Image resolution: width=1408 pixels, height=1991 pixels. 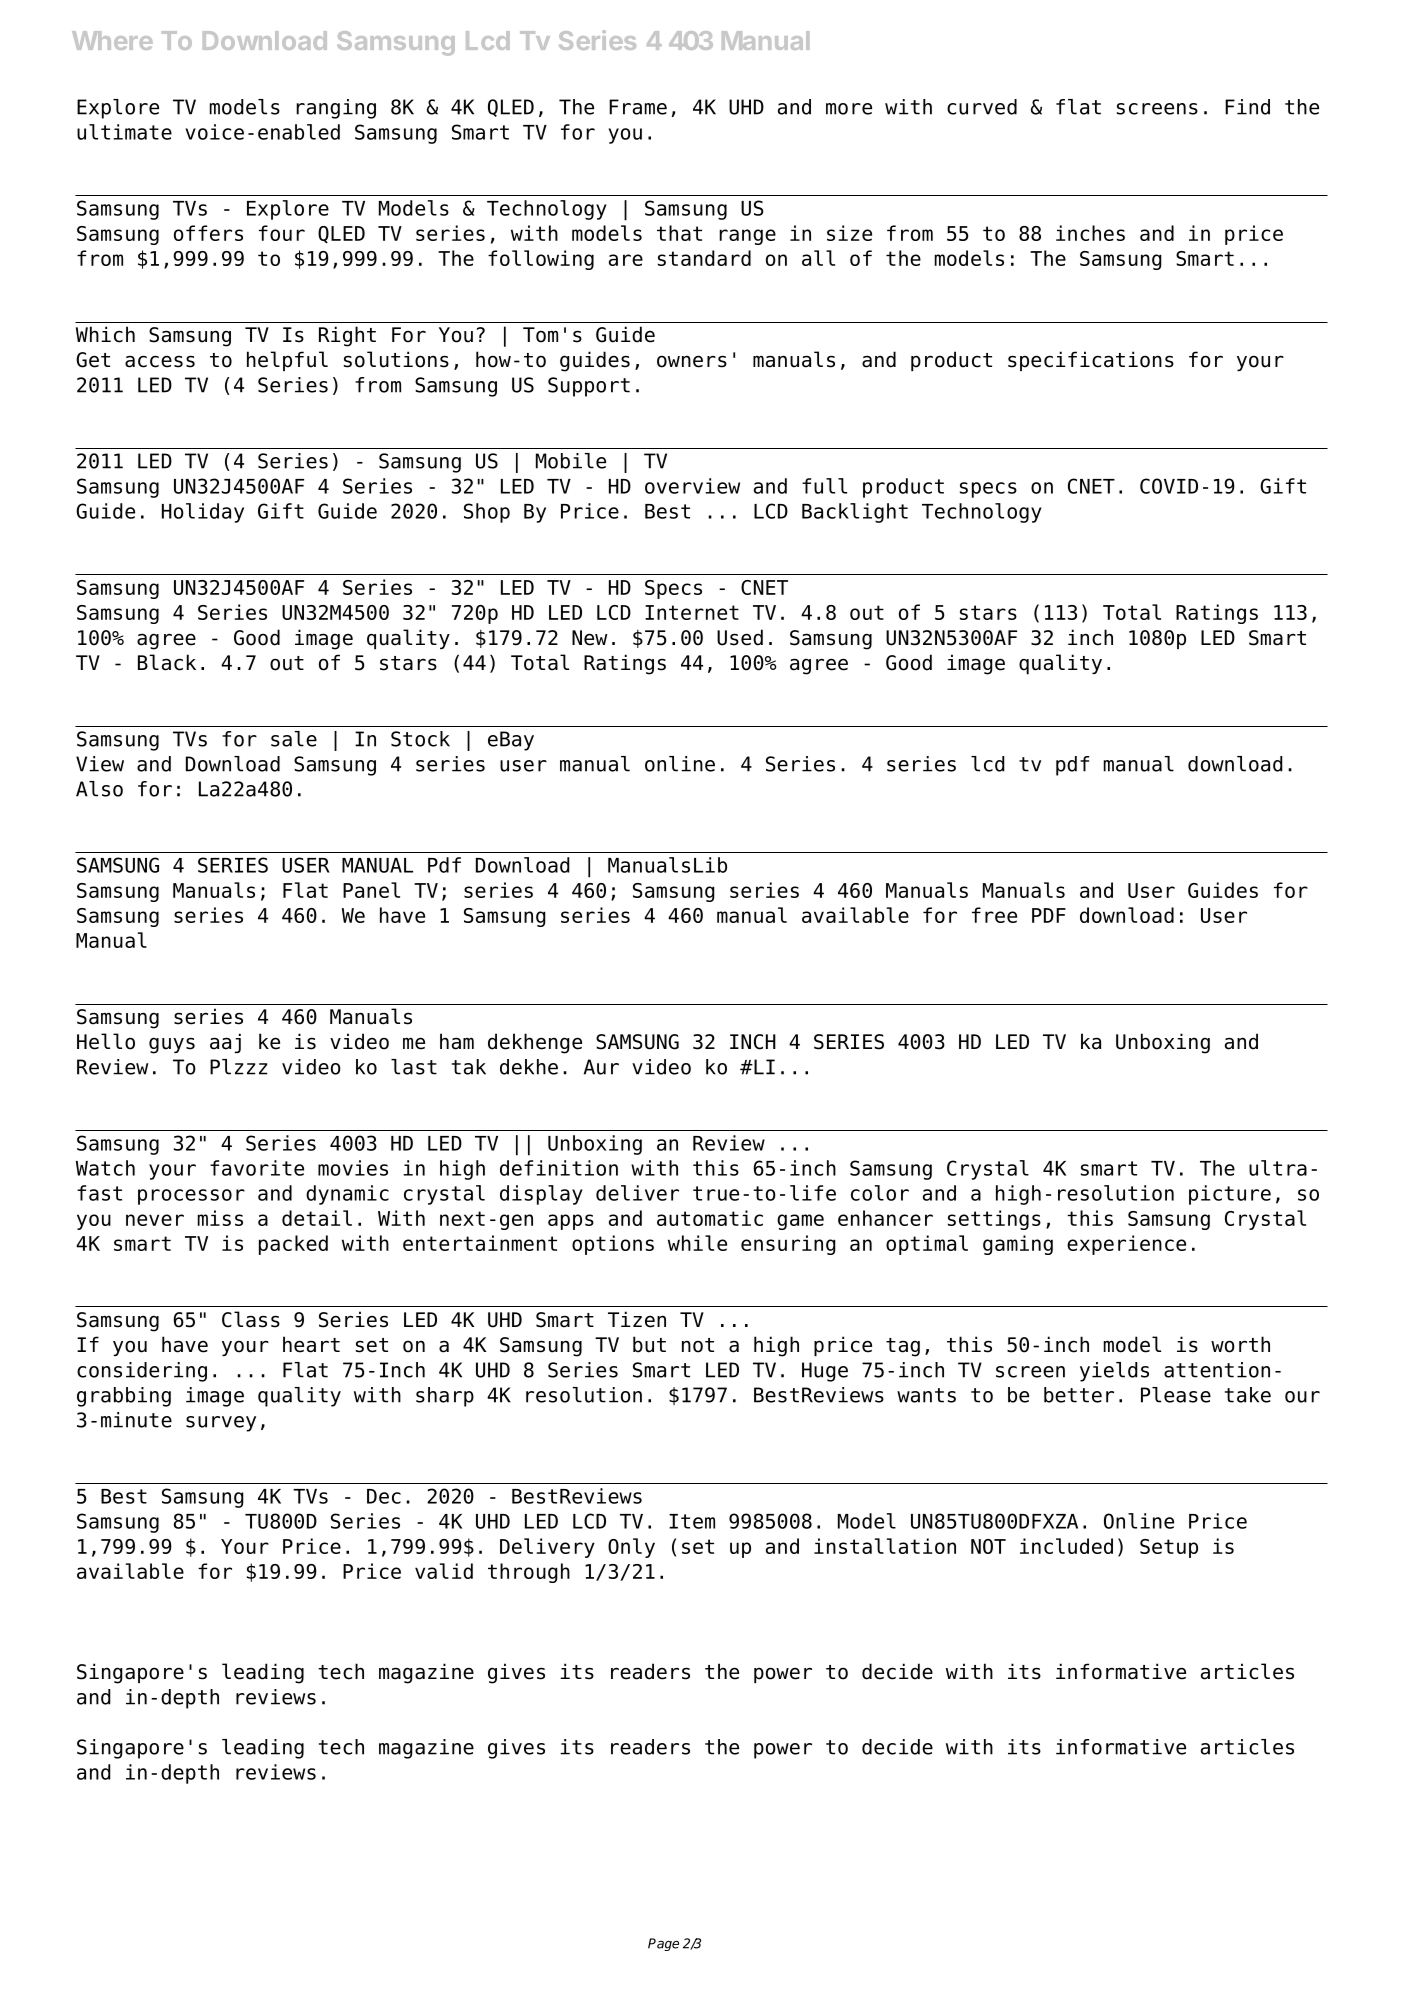 What do you see at coordinates (663, 1944) in the image?
I see `Page` at bounding box center [663, 1944].
